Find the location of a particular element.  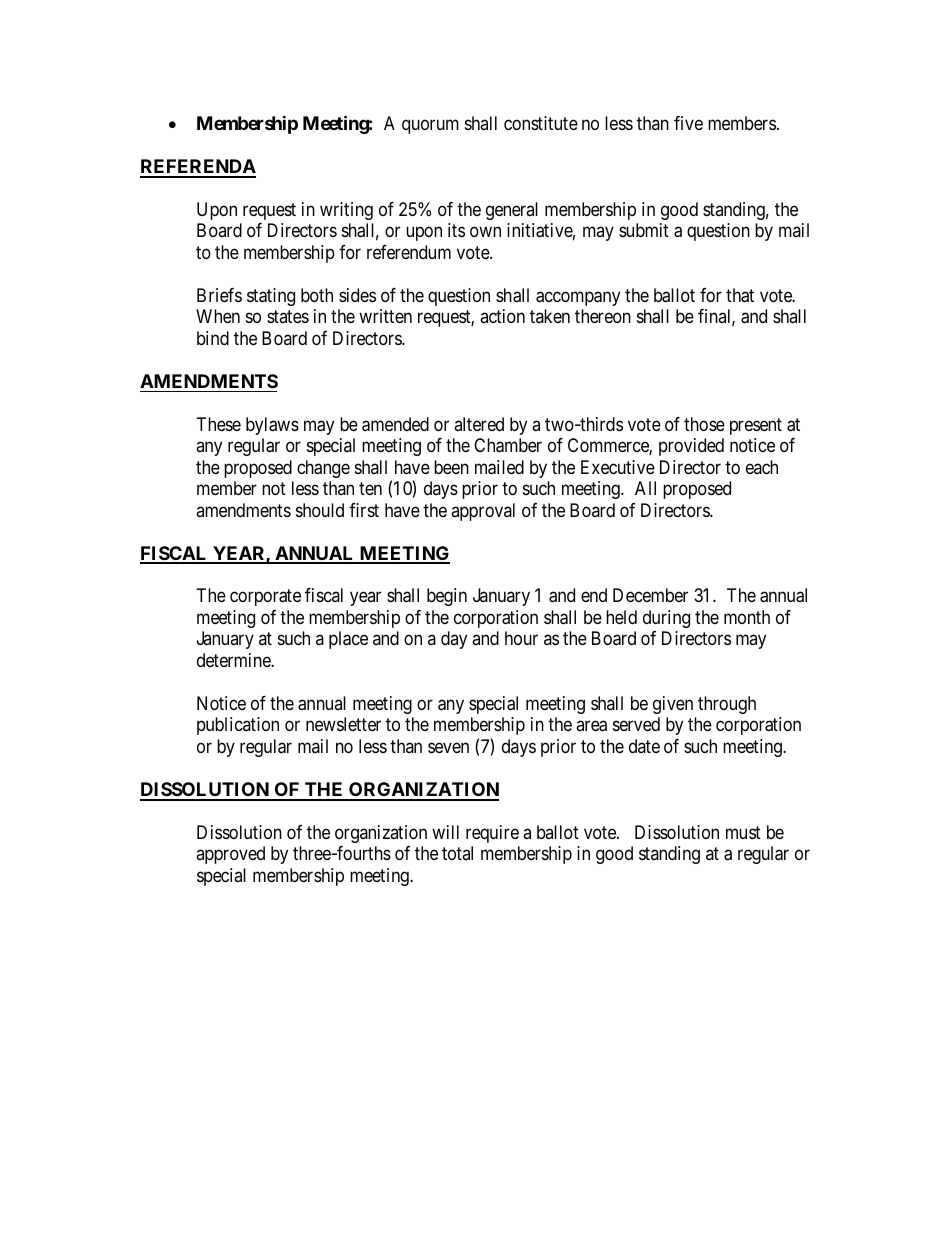

approval is located at coordinates (483, 512).
